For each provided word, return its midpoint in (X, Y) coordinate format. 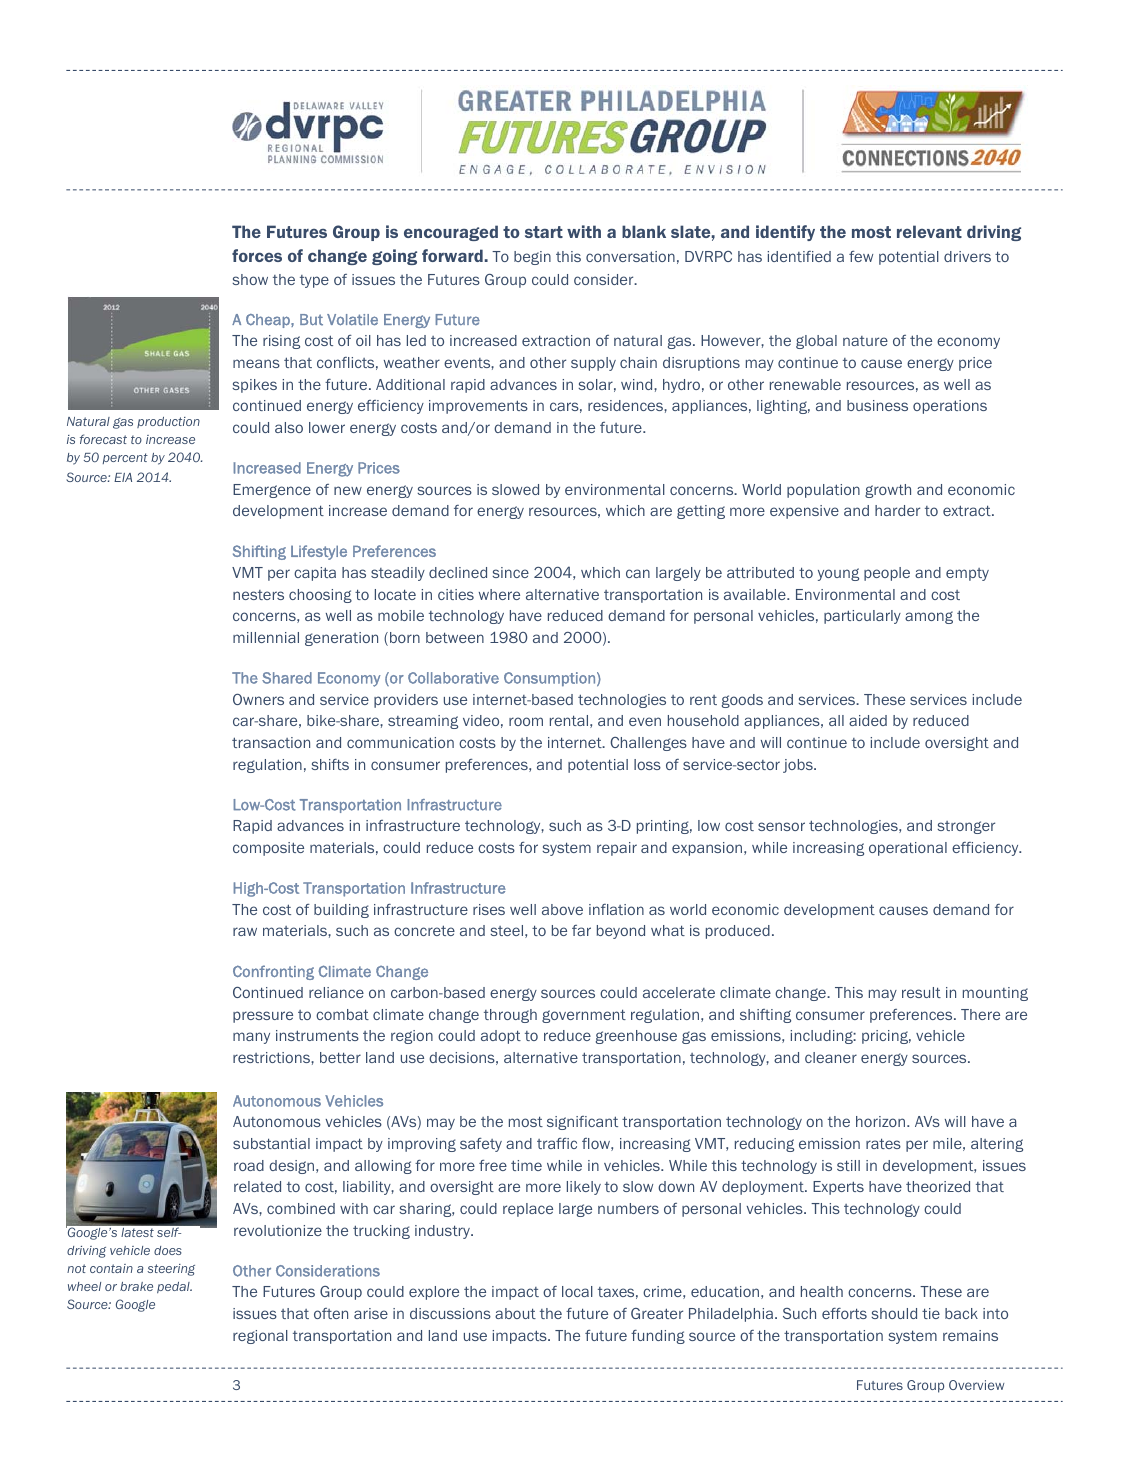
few (861, 256)
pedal (174, 1287)
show (250, 279)
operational (908, 849)
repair (617, 849)
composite (268, 849)
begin (532, 258)
